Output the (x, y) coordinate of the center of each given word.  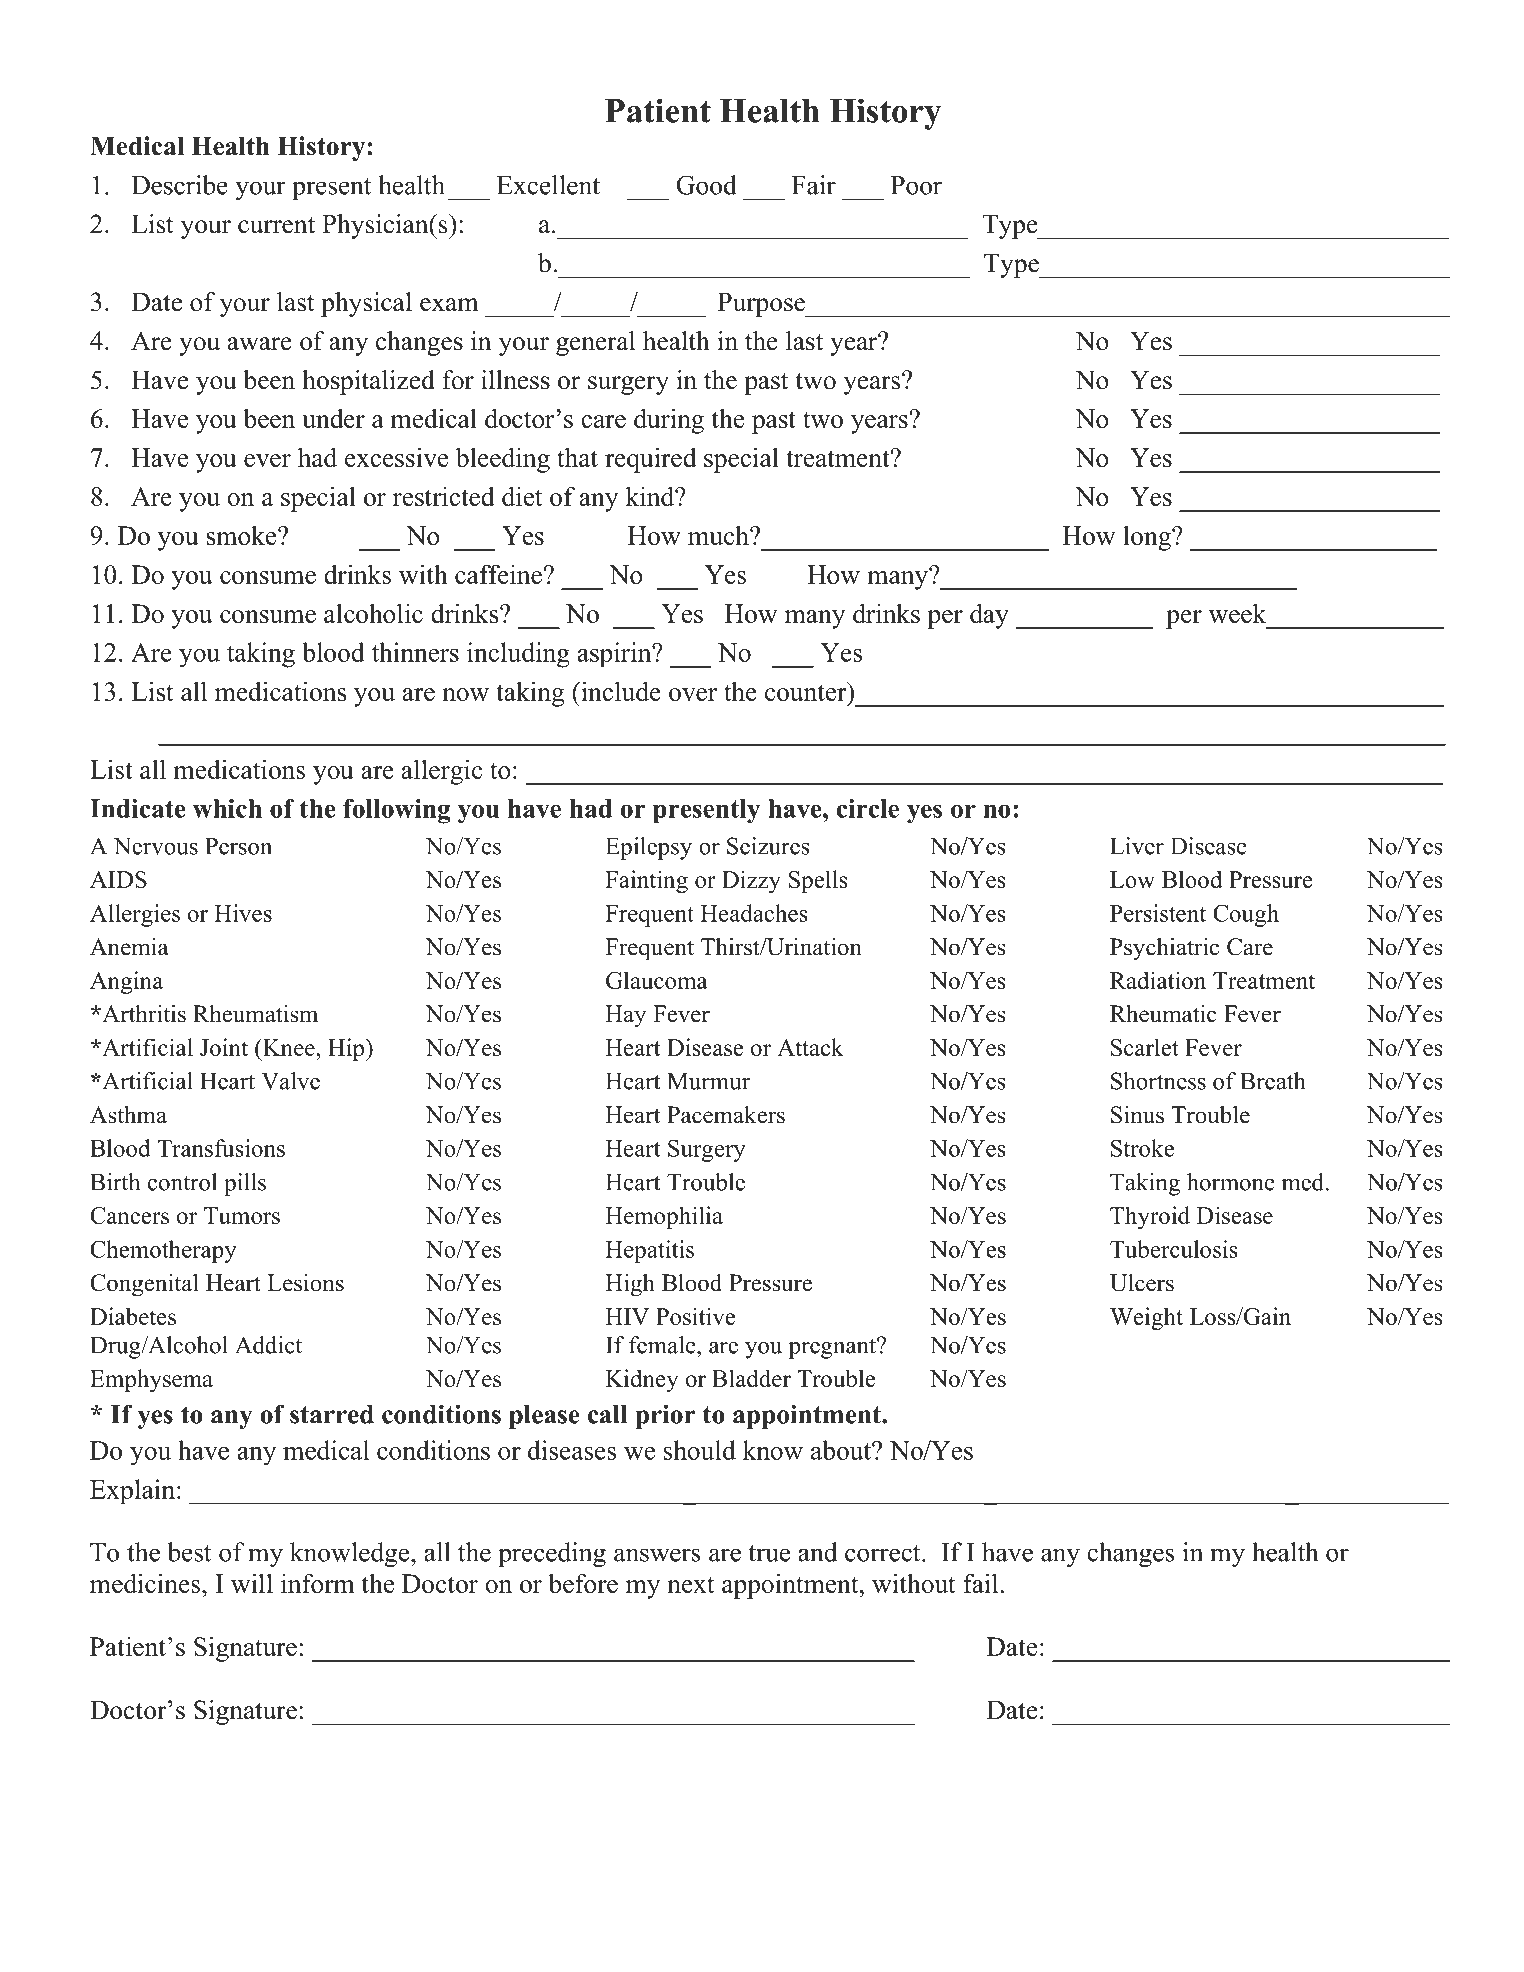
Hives (243, 913)
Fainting (646, 881)
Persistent (1158, 913)
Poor (916, 185)
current (276, 225)
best (189, 1552)
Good (706, 185)
